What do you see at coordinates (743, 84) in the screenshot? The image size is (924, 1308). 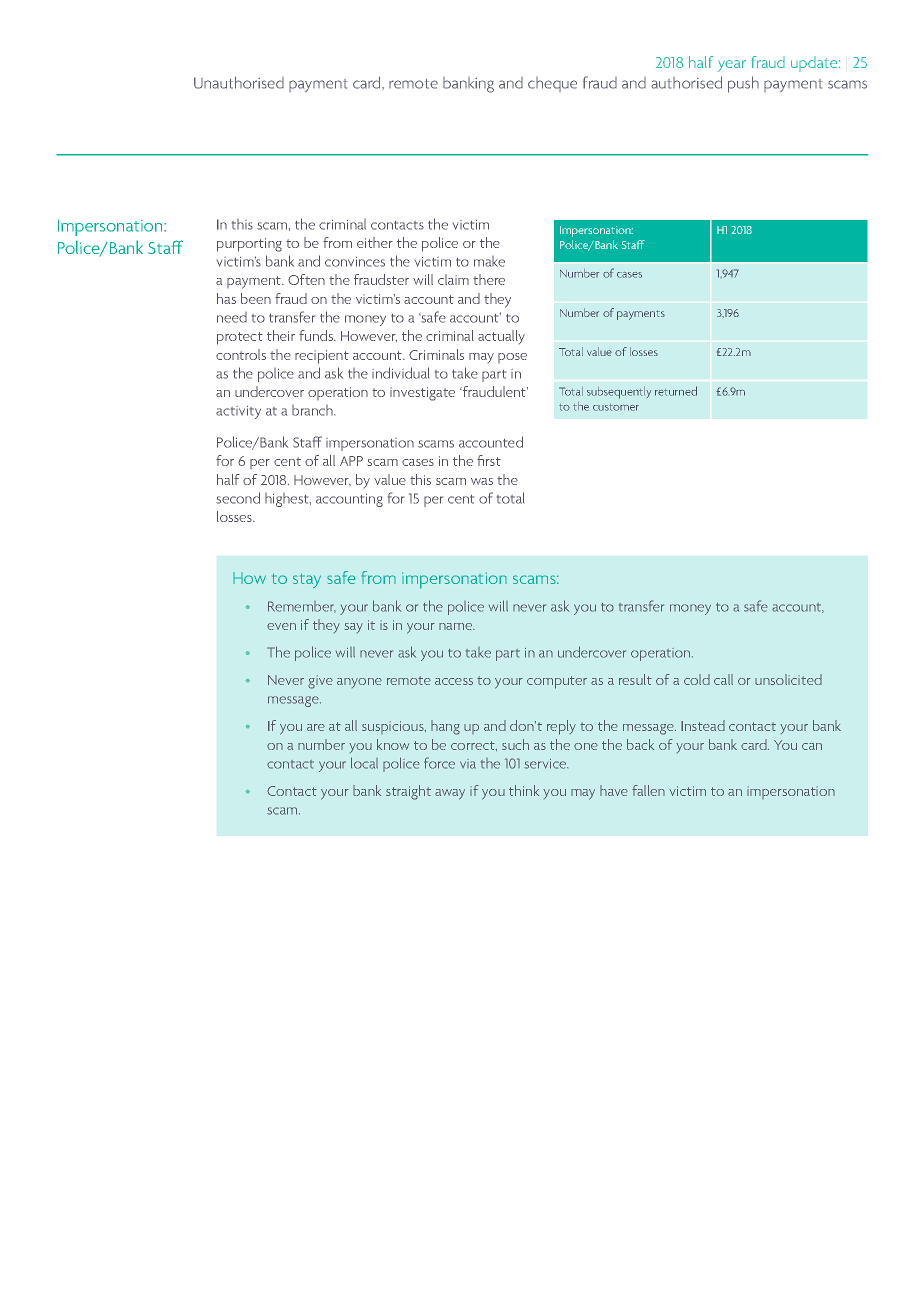 I see `push` at bounding box center [743, 84].
